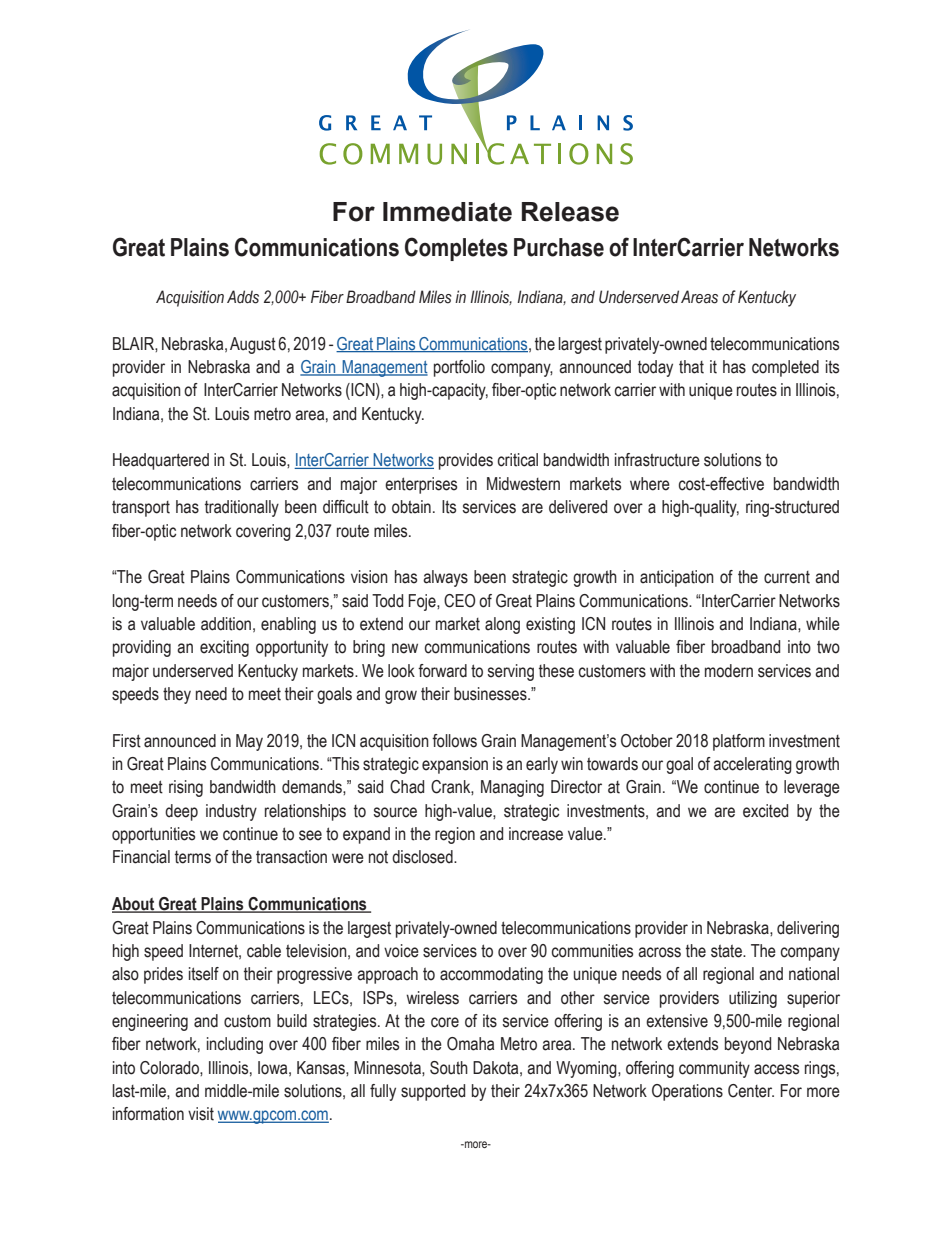 The height and width of the document is (1233, 952). What do you see at coordinates (456, 249) in the document?
I see `Completes` at bounding box center [456, 249].
